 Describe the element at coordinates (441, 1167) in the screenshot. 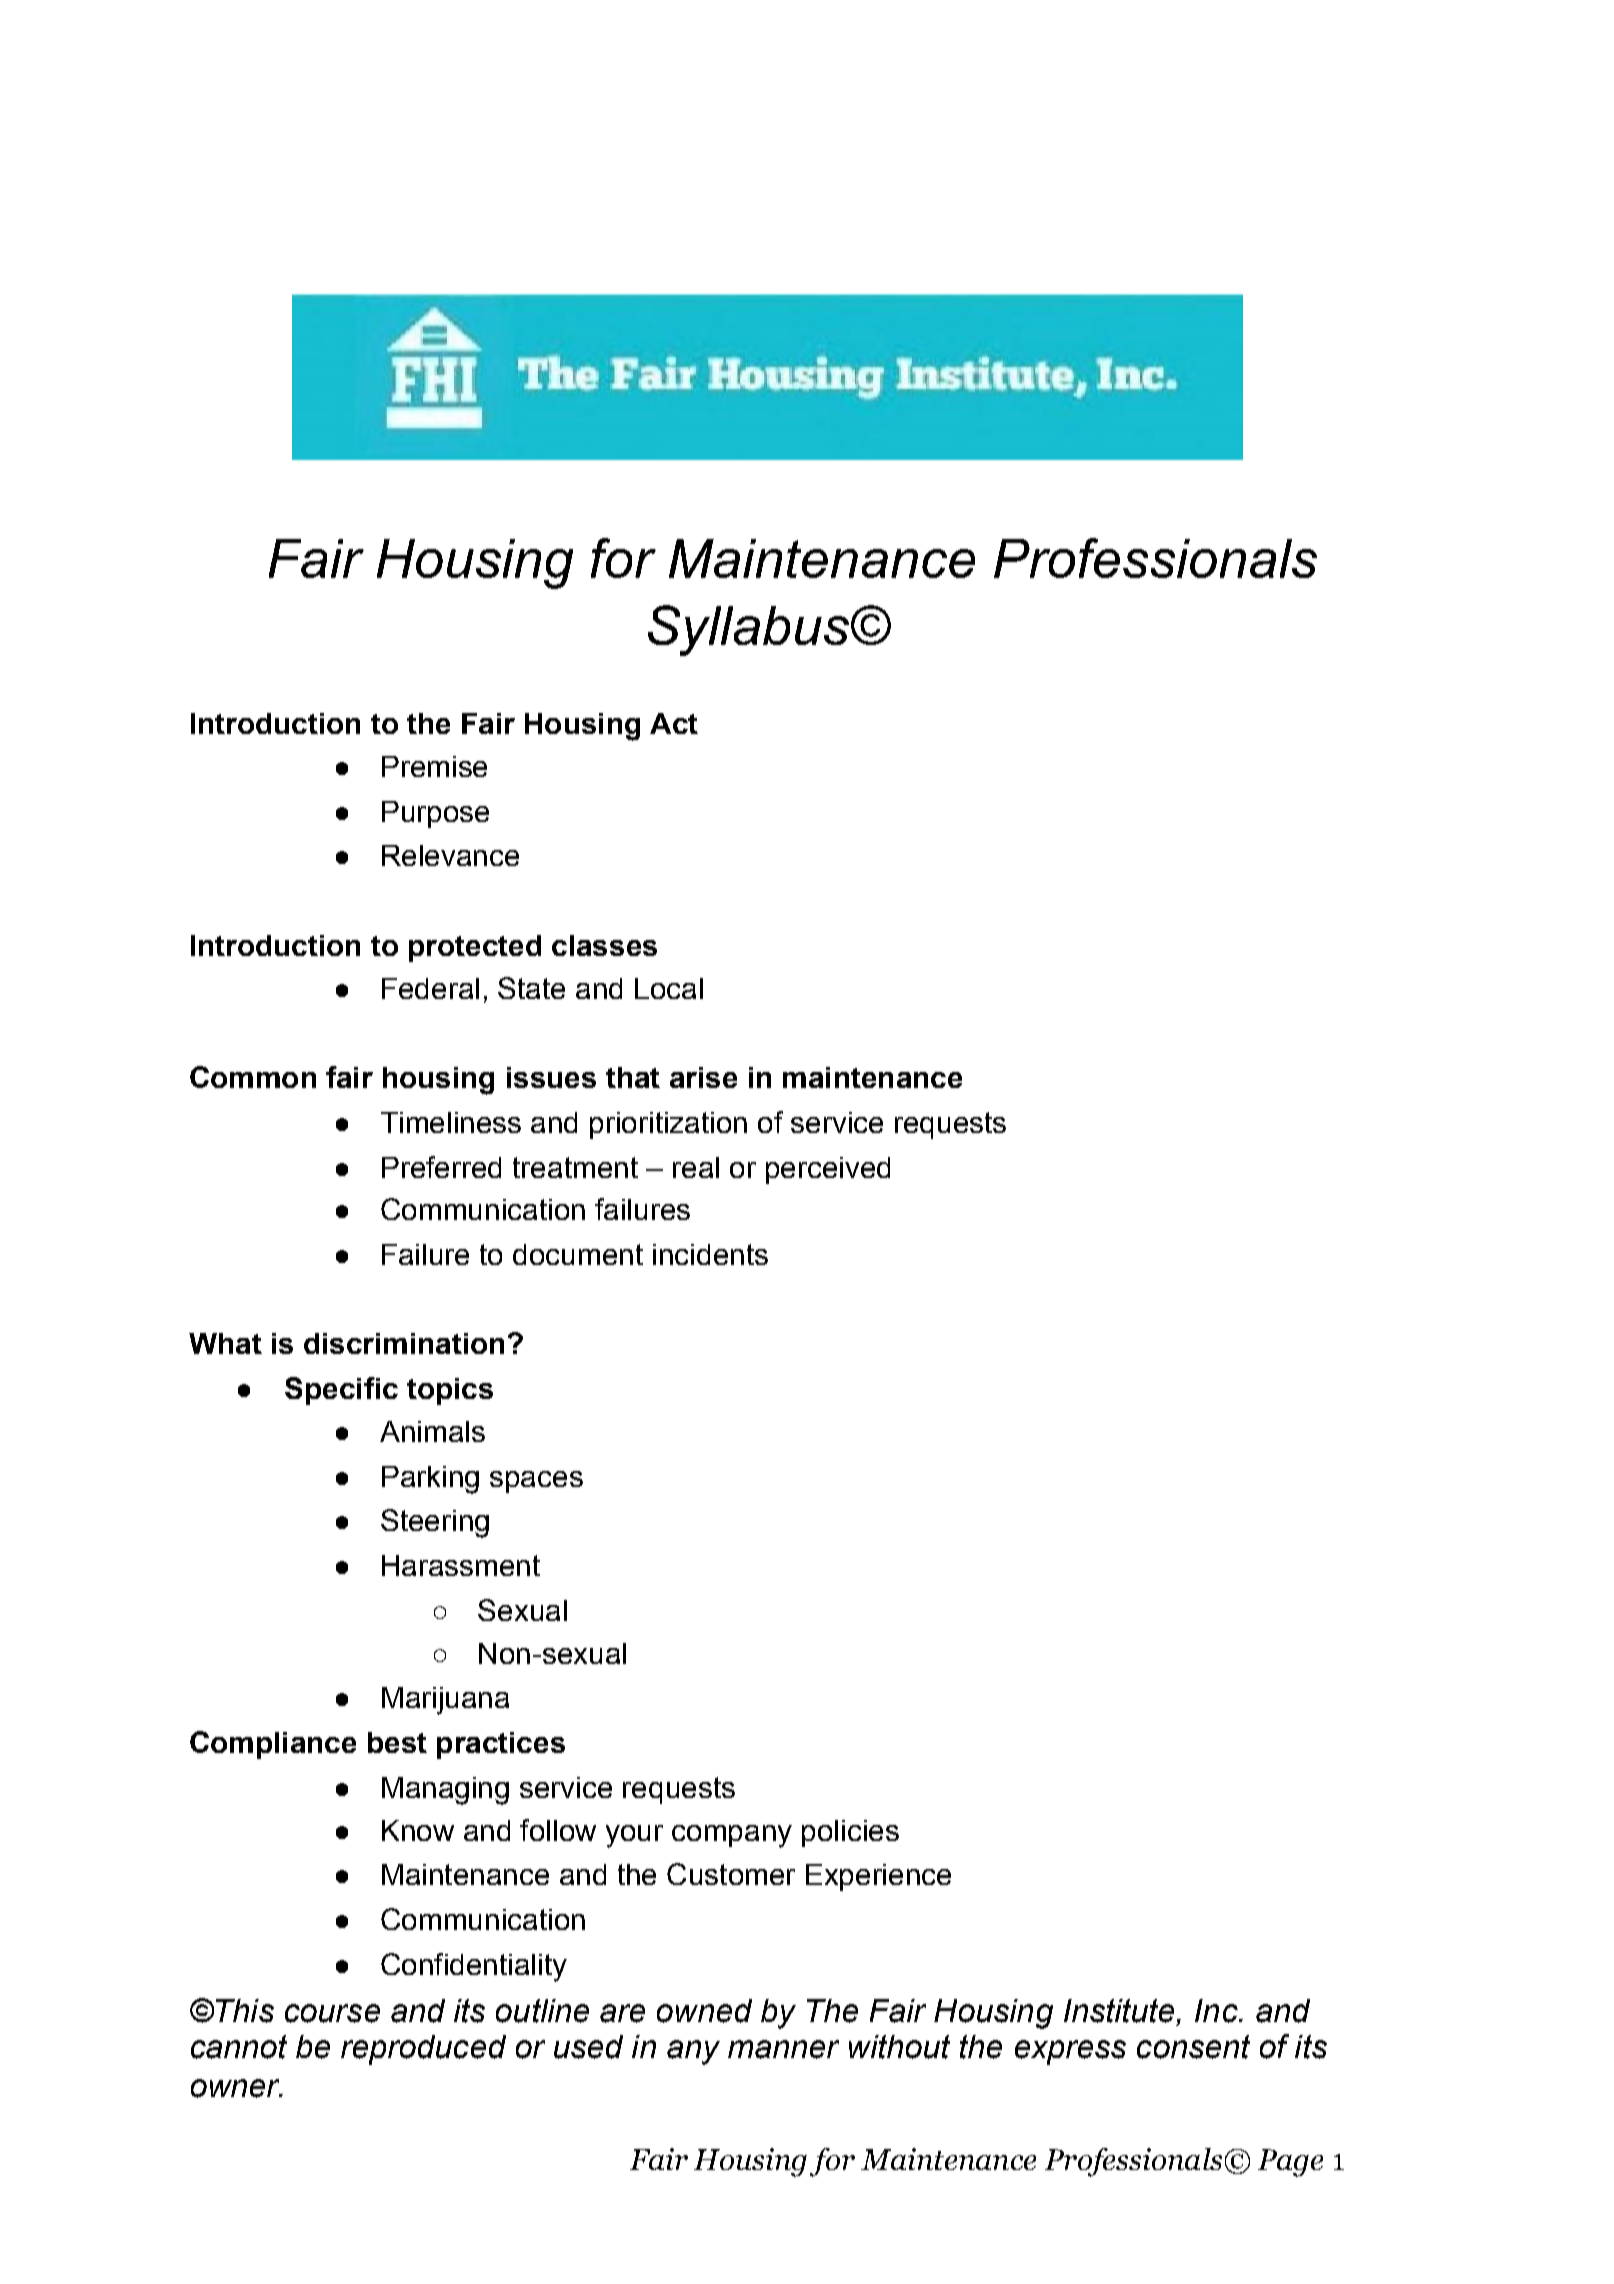

I see `Preferred` at that location.
